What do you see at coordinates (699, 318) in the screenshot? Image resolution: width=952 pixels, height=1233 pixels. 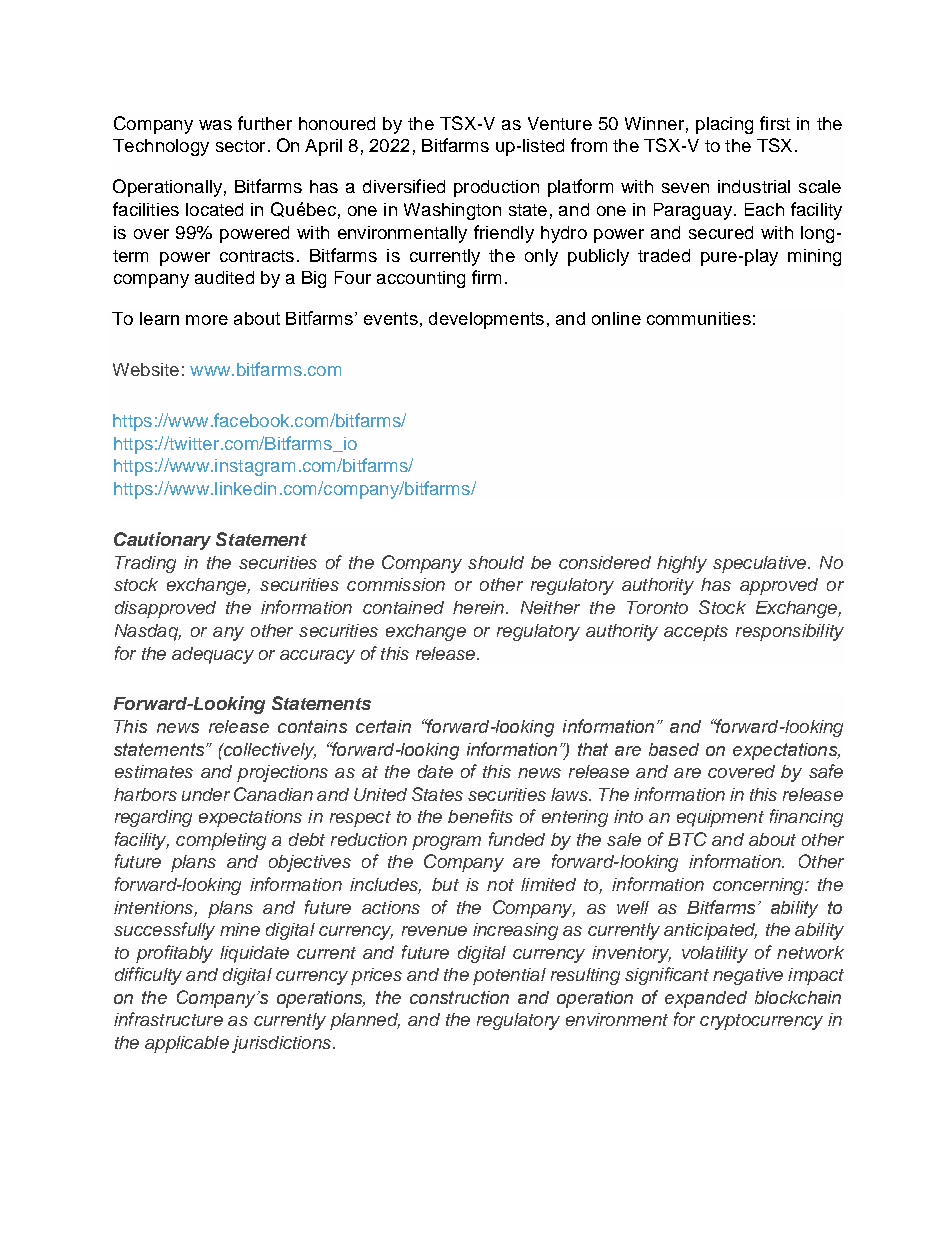 I see `communities` at bounding box center [699, 318].
